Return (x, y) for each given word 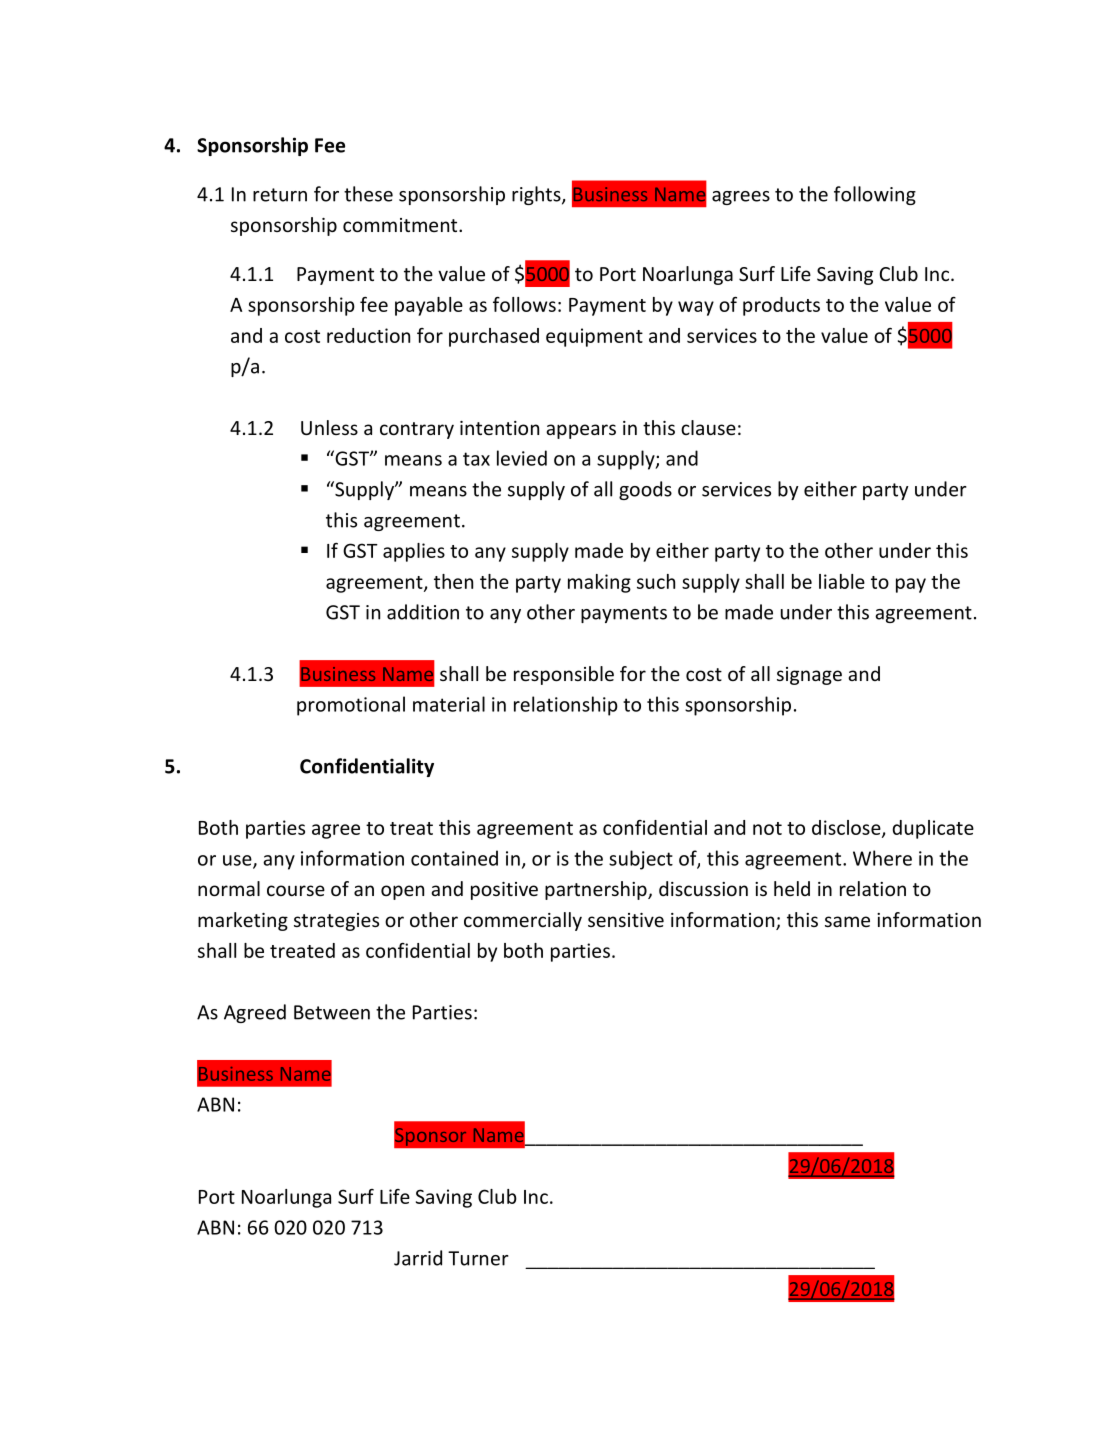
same (847, 921)
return (280, 195)
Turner (478, 1258)
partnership (597, 890)
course (296, 890)
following (875, 195)
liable (842, 581)
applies (414, 552)
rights (537, 195)
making (599, 583)
